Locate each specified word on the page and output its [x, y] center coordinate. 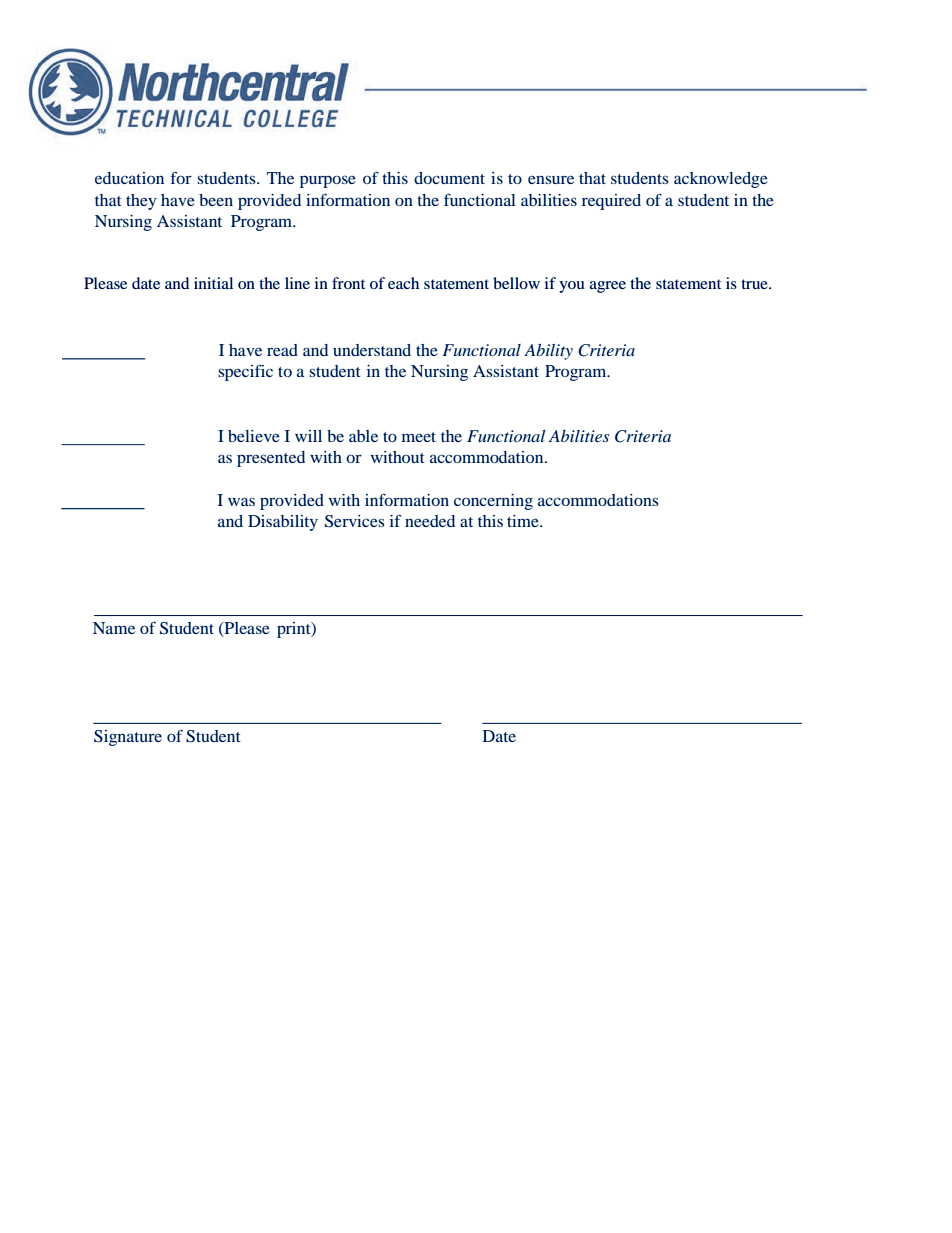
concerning [493, 502]
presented [271, 459]
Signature [128, 738]
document [449, 178]
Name [114, 628]
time [524, 521]
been [216, 200]
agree [608, 287]
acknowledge [721, 180]
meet [419, 437]
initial [213, 283]
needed [430, 521]
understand [372, 350]
